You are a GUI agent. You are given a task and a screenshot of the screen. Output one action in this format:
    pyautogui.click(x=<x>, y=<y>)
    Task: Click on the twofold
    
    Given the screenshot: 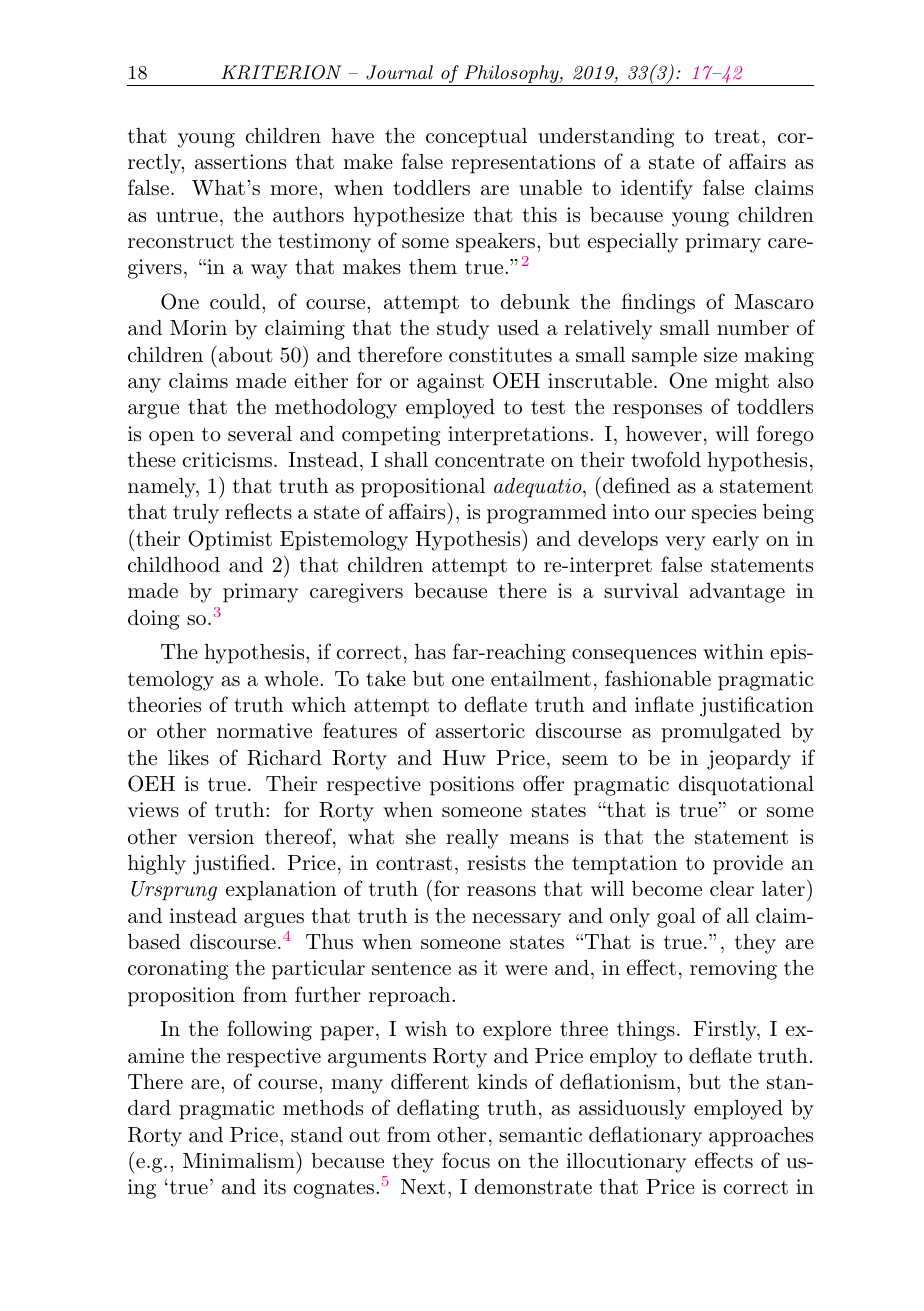 What is the action you would take?
    pyautogui.click(x=666, y=459)
